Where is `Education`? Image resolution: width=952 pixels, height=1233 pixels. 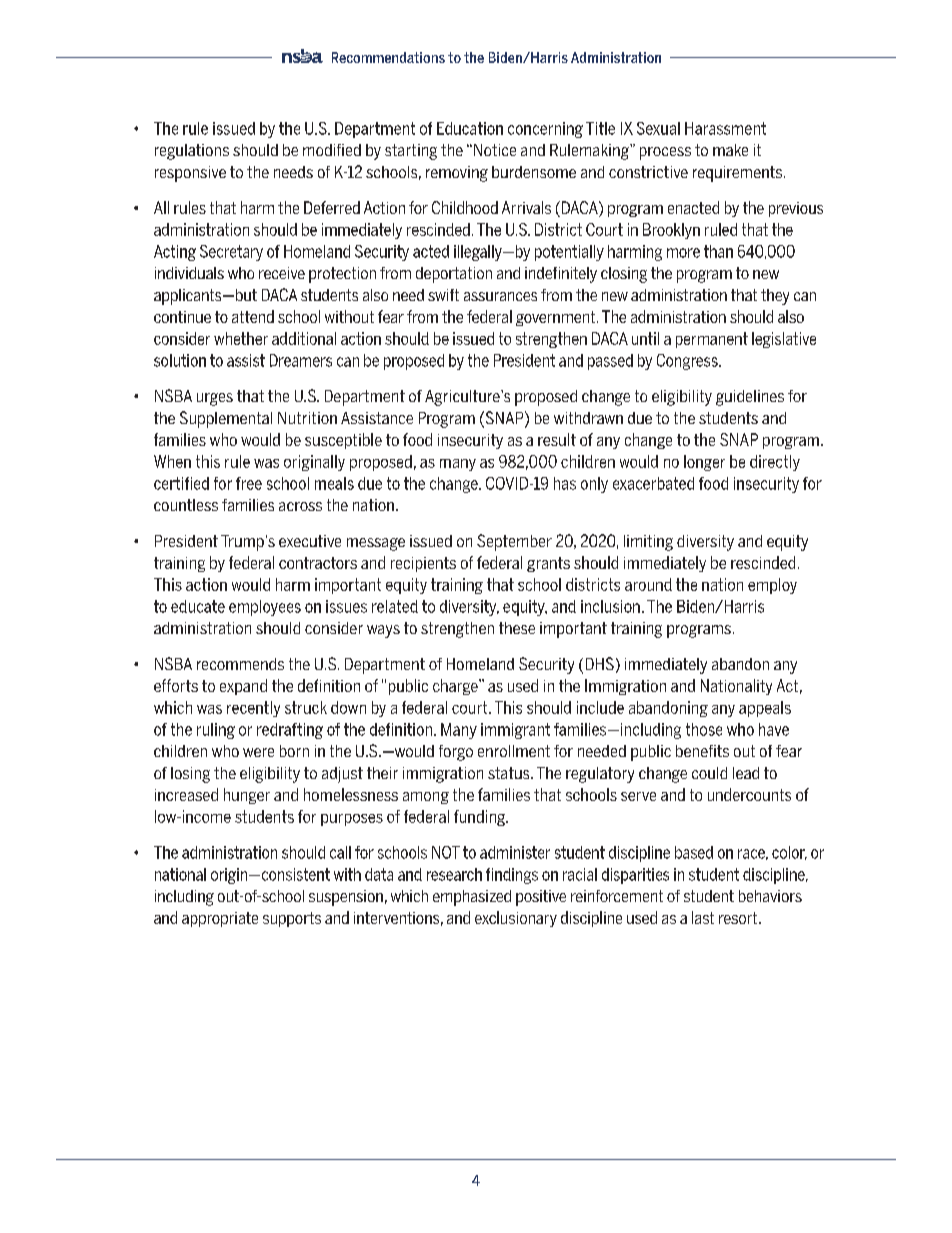
Education is located at coordinates (470, 128).
